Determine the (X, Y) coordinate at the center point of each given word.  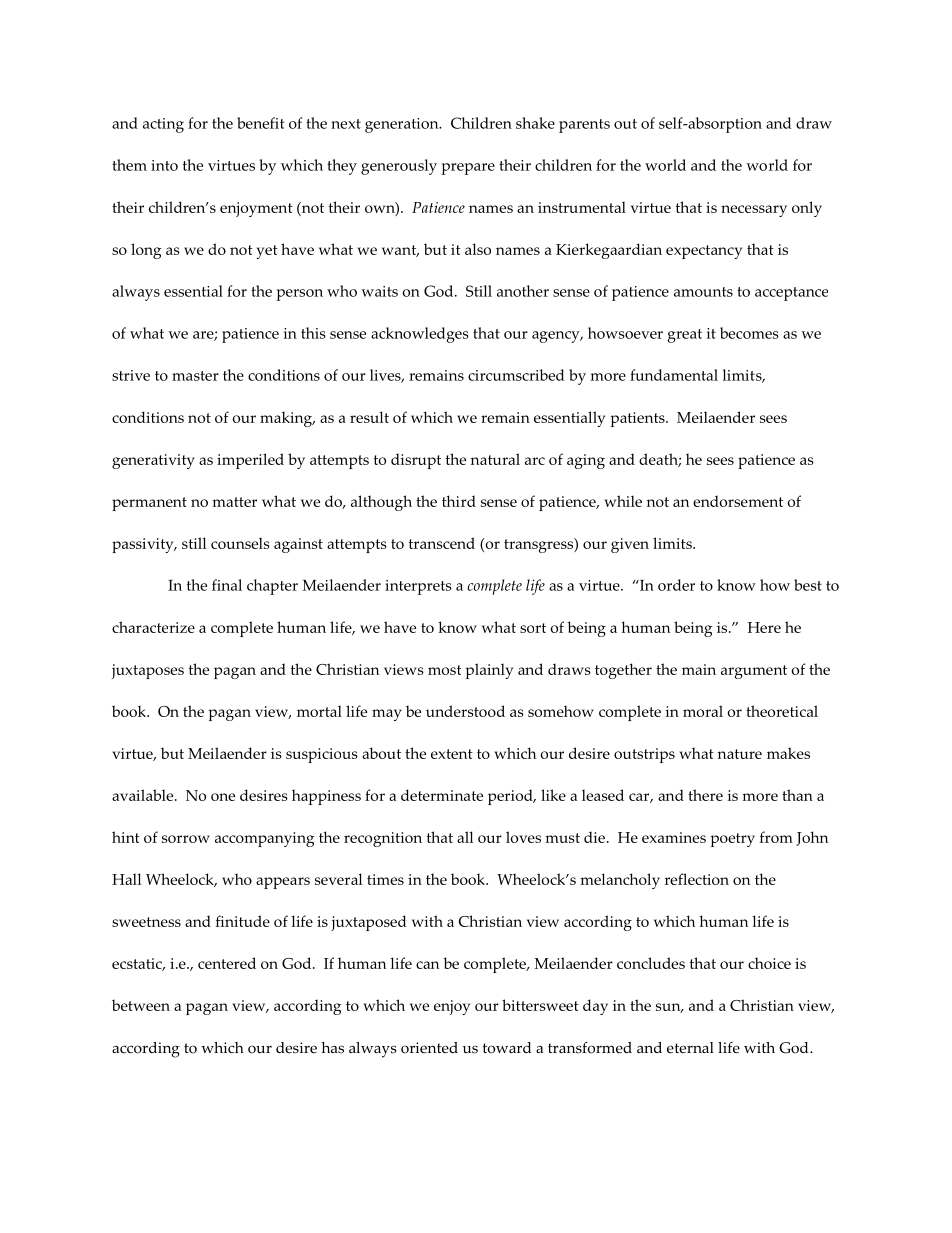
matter (234, 502)
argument (754, 672)
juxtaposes (147, 671)
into (164, 165)
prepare (468, 169)
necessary (754, 211)
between (141, 1005)
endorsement (738, 501)
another (523, 291)
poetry (732, 840)
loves (523, 837)
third (459, 501)
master (195, 376)
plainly (489, 671)
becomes (749, 333)
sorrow (186, 839)
